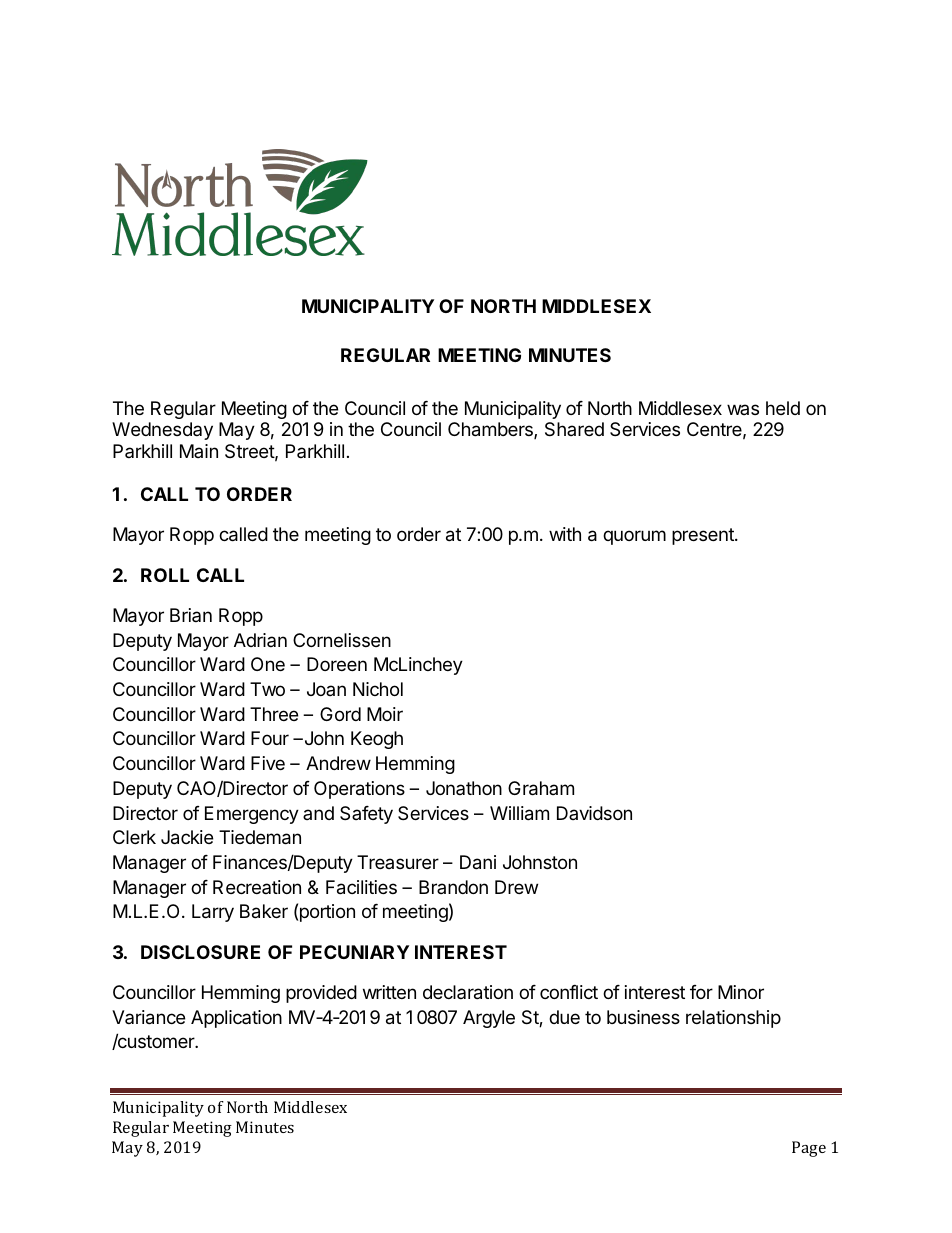 The width and height of the image is (952, 1233). What do you see at coordinates (236, 1019) in the image?
I see `Application` at bounding box center [236, 1019].
